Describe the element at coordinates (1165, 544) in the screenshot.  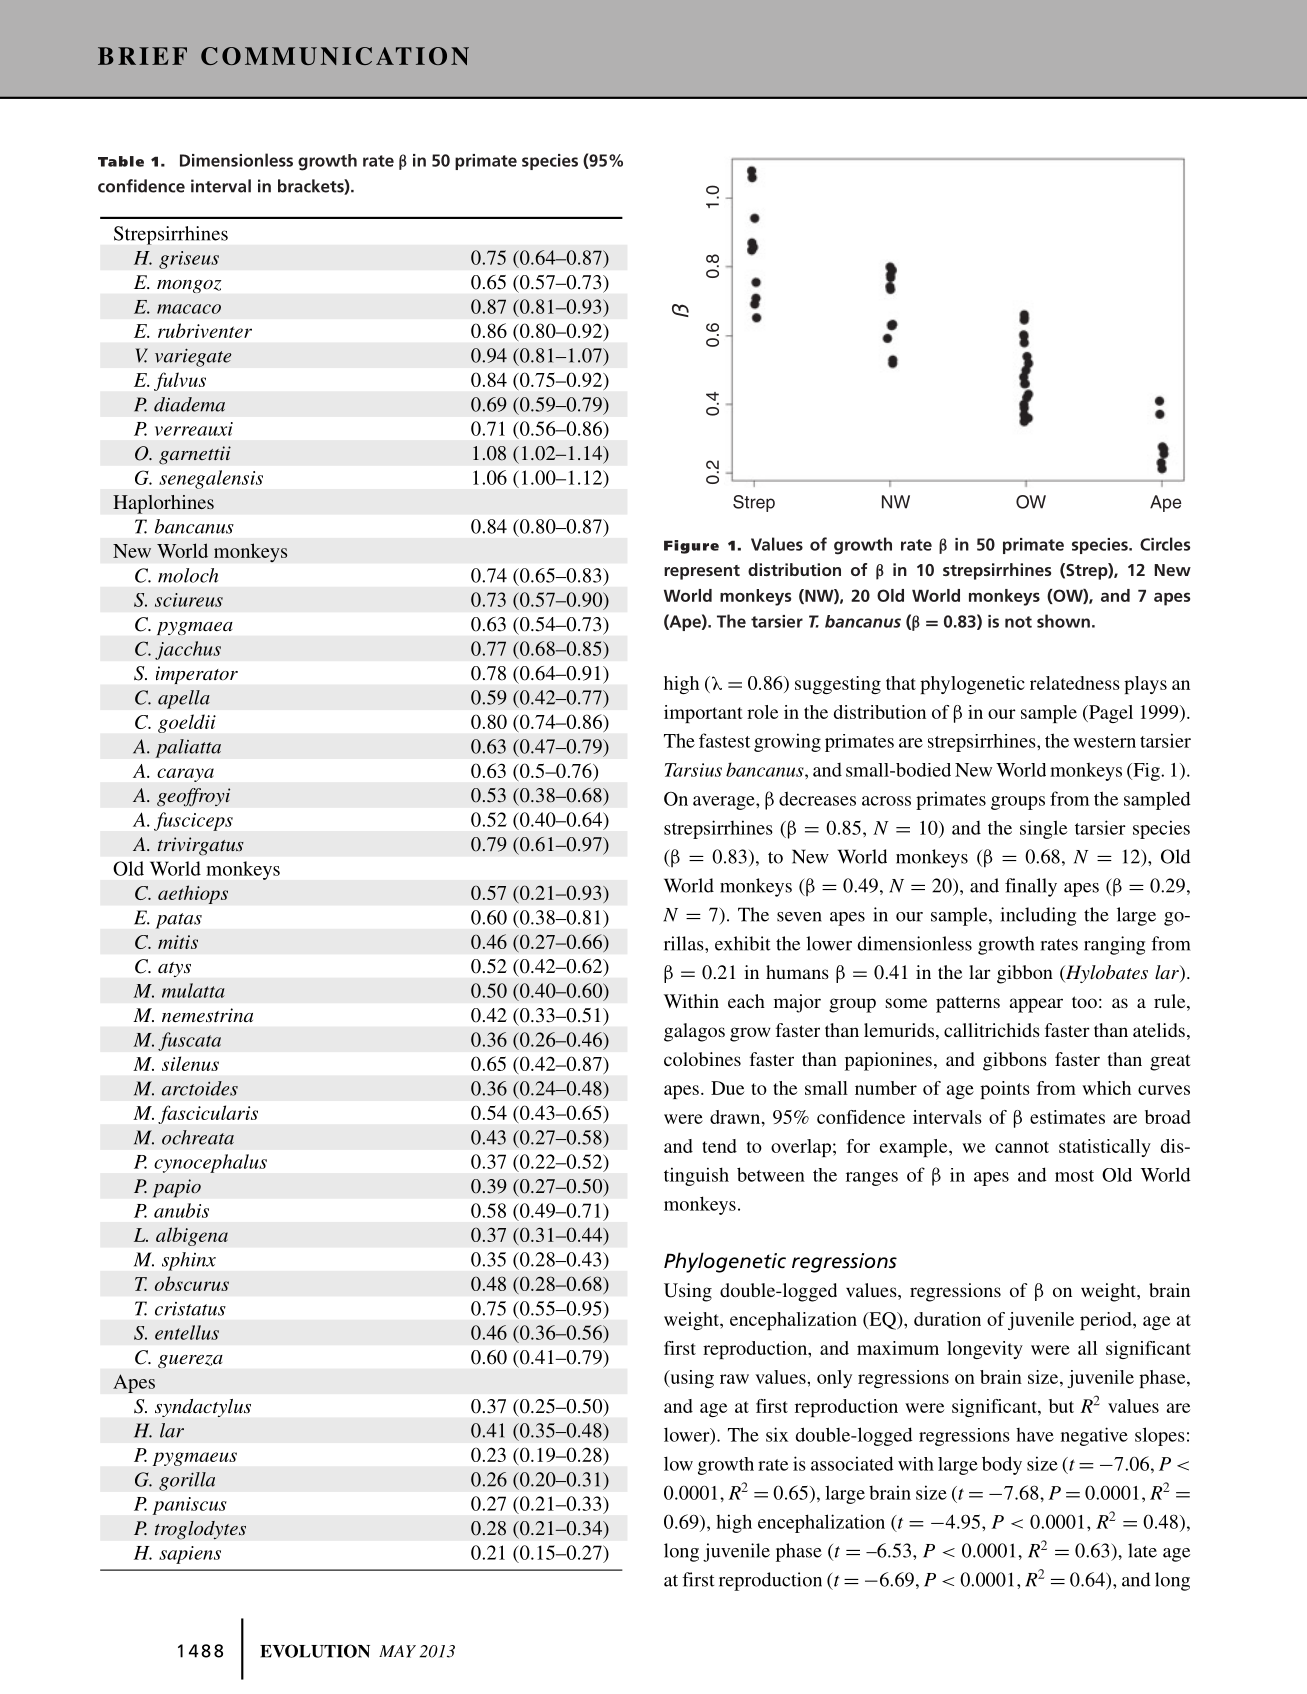
I see `Circles` at that location.
